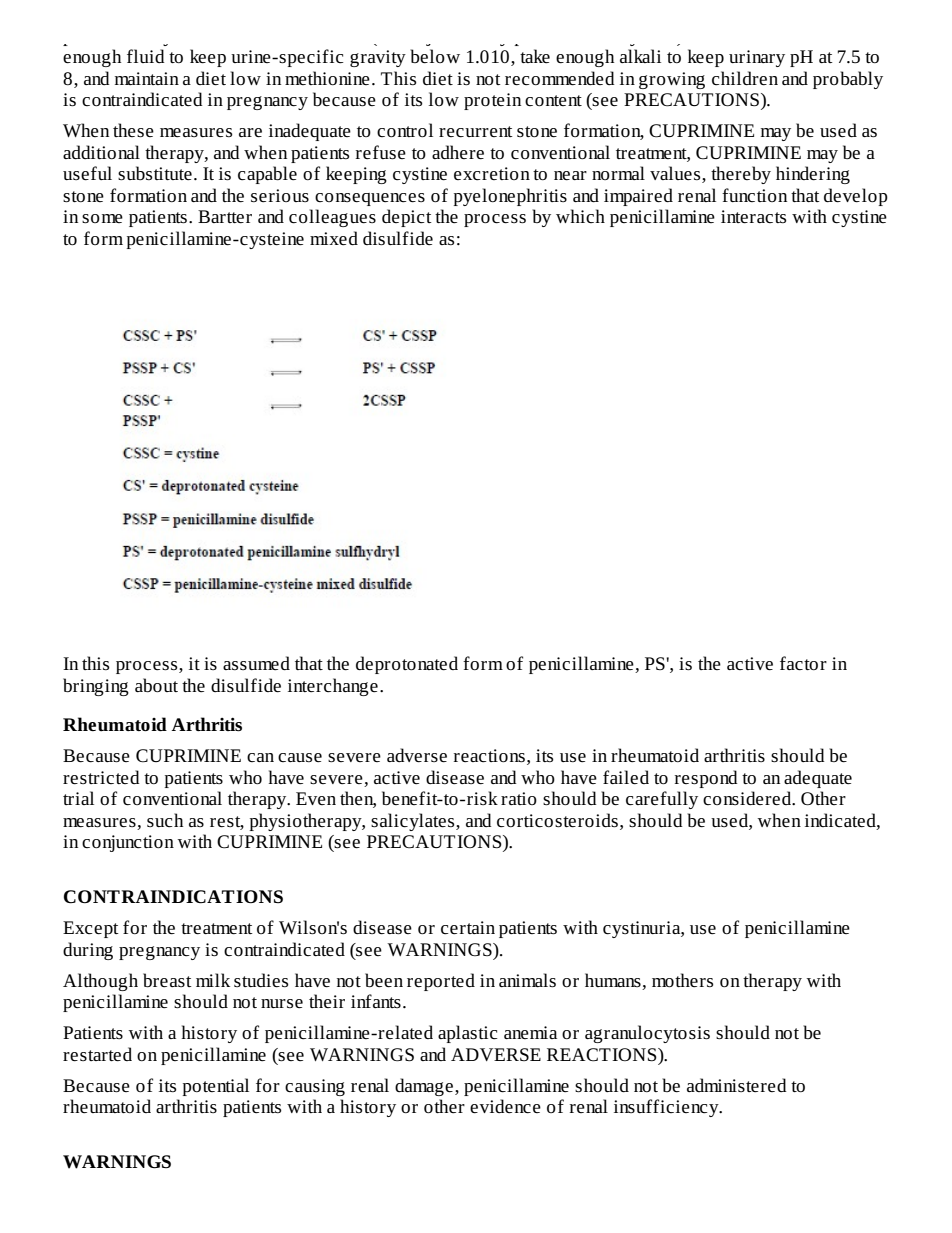  I want to click on some, so click(102, 218).
